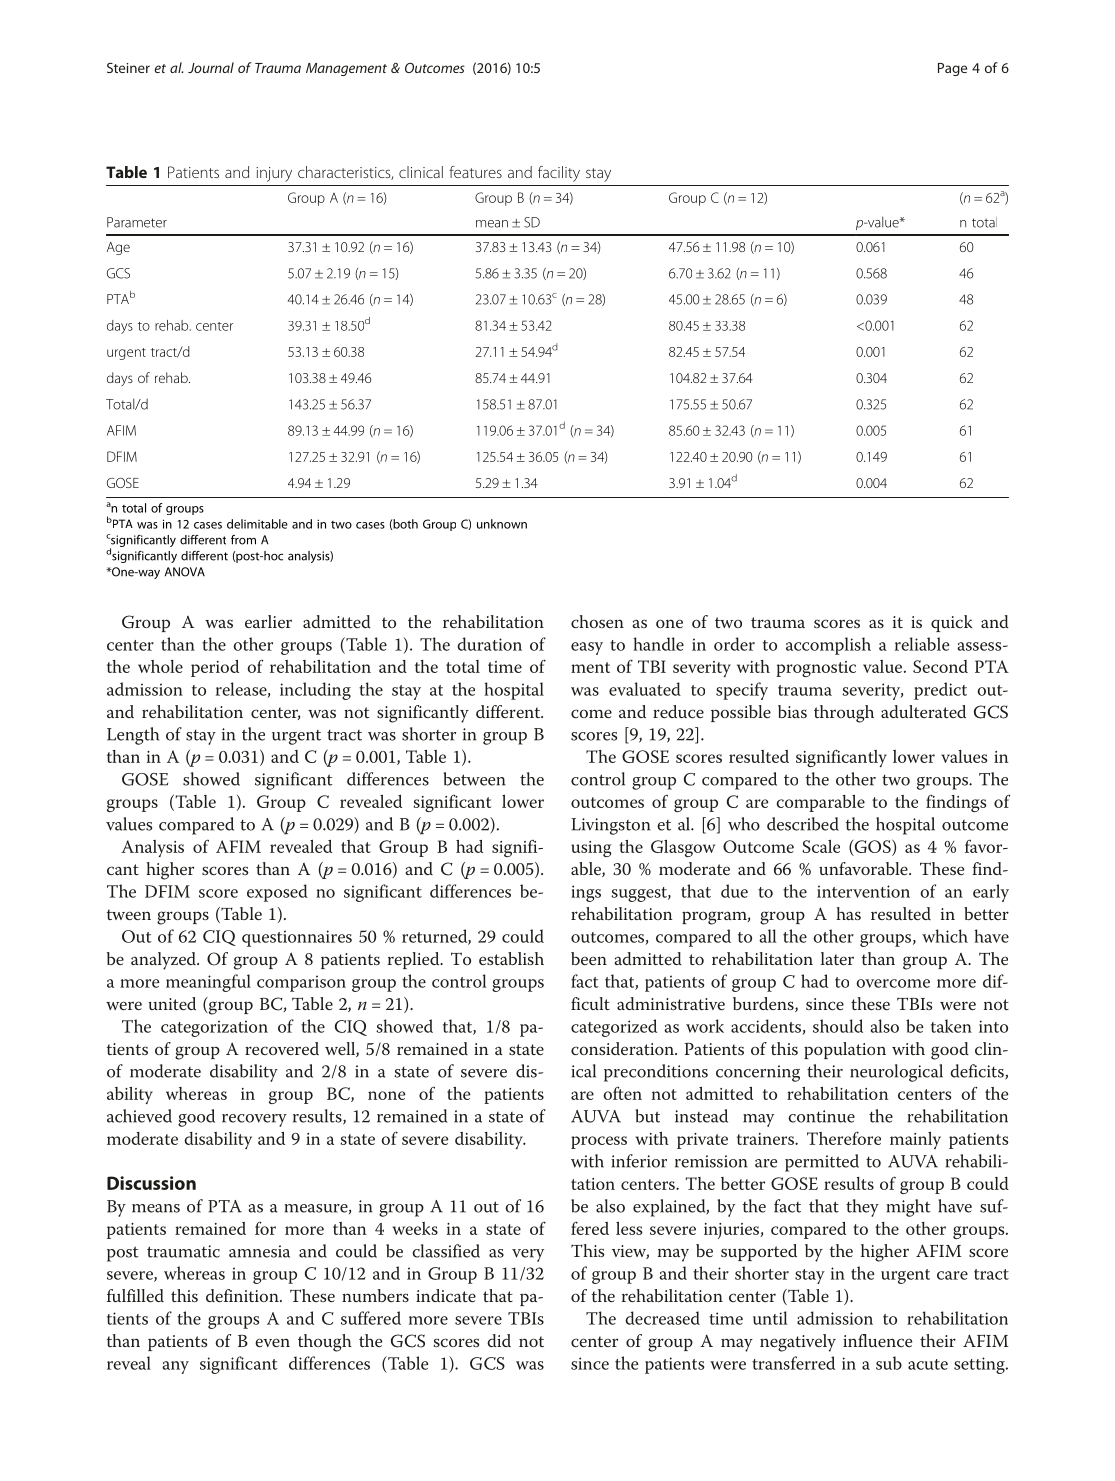  I want to click on been, so click(589, 958).
